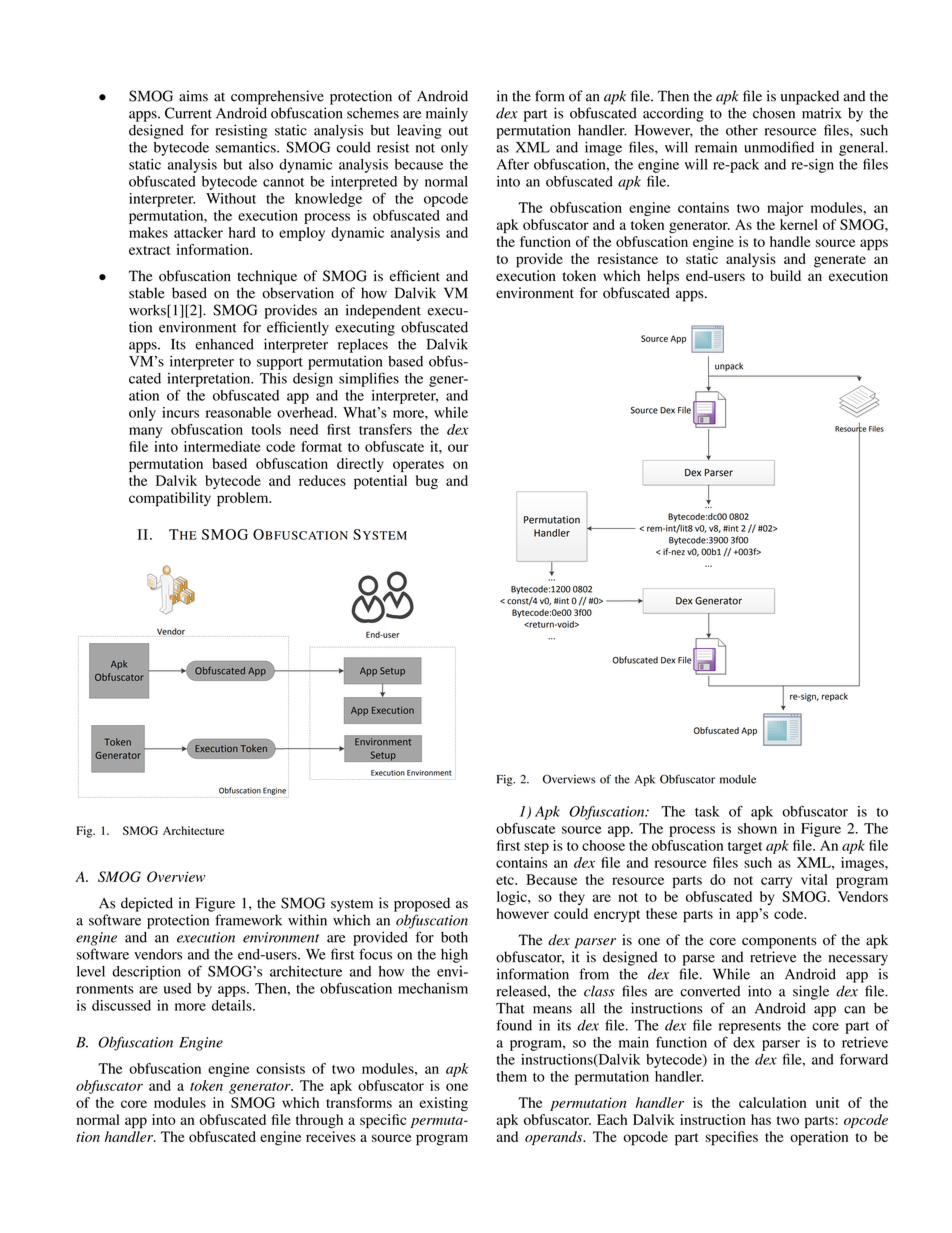 This document has height=1233, width=952. Describe the element at coordinates (774, 113) in the document. I see `chosen` at that location.
